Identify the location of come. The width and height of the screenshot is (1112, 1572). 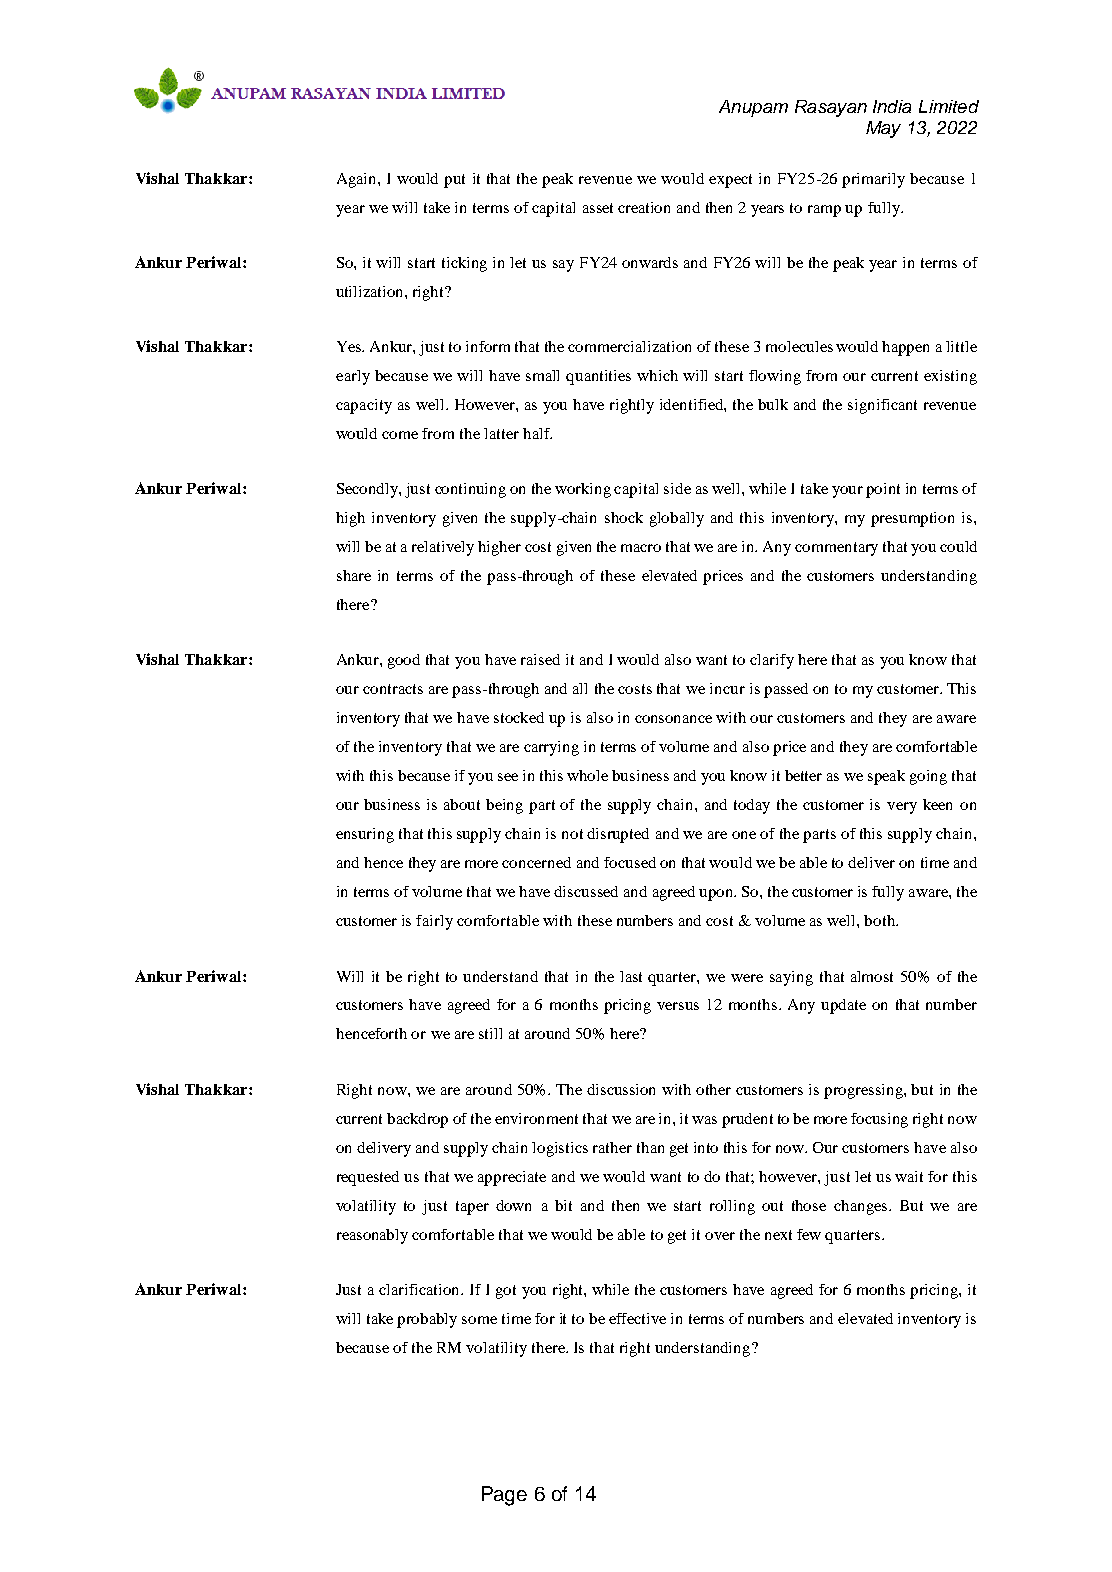
(400, 435).
